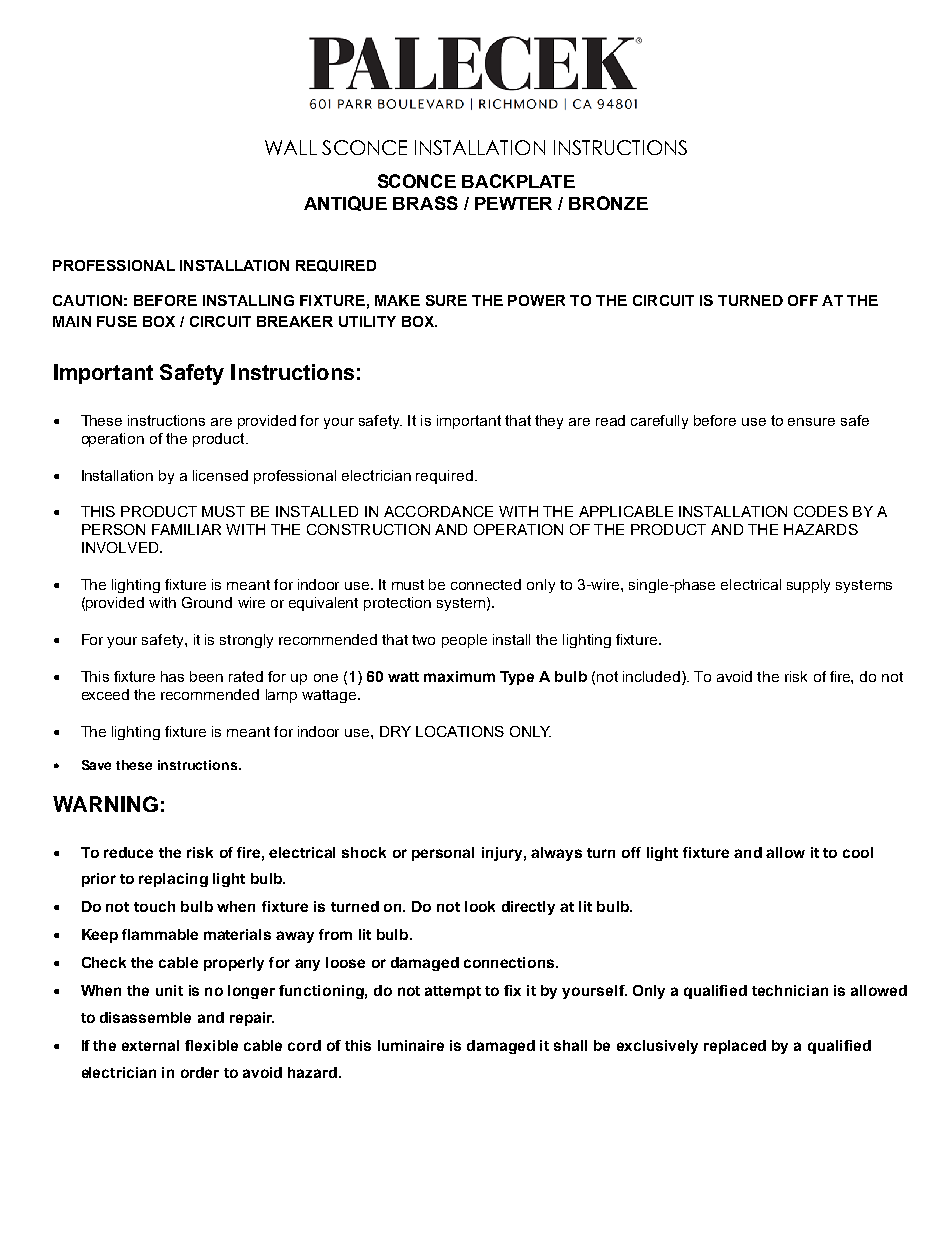 This document has height=1233, width=952. Describe the element at coordinates (608, 203) in the document. I see `BRONZE` at that location.
